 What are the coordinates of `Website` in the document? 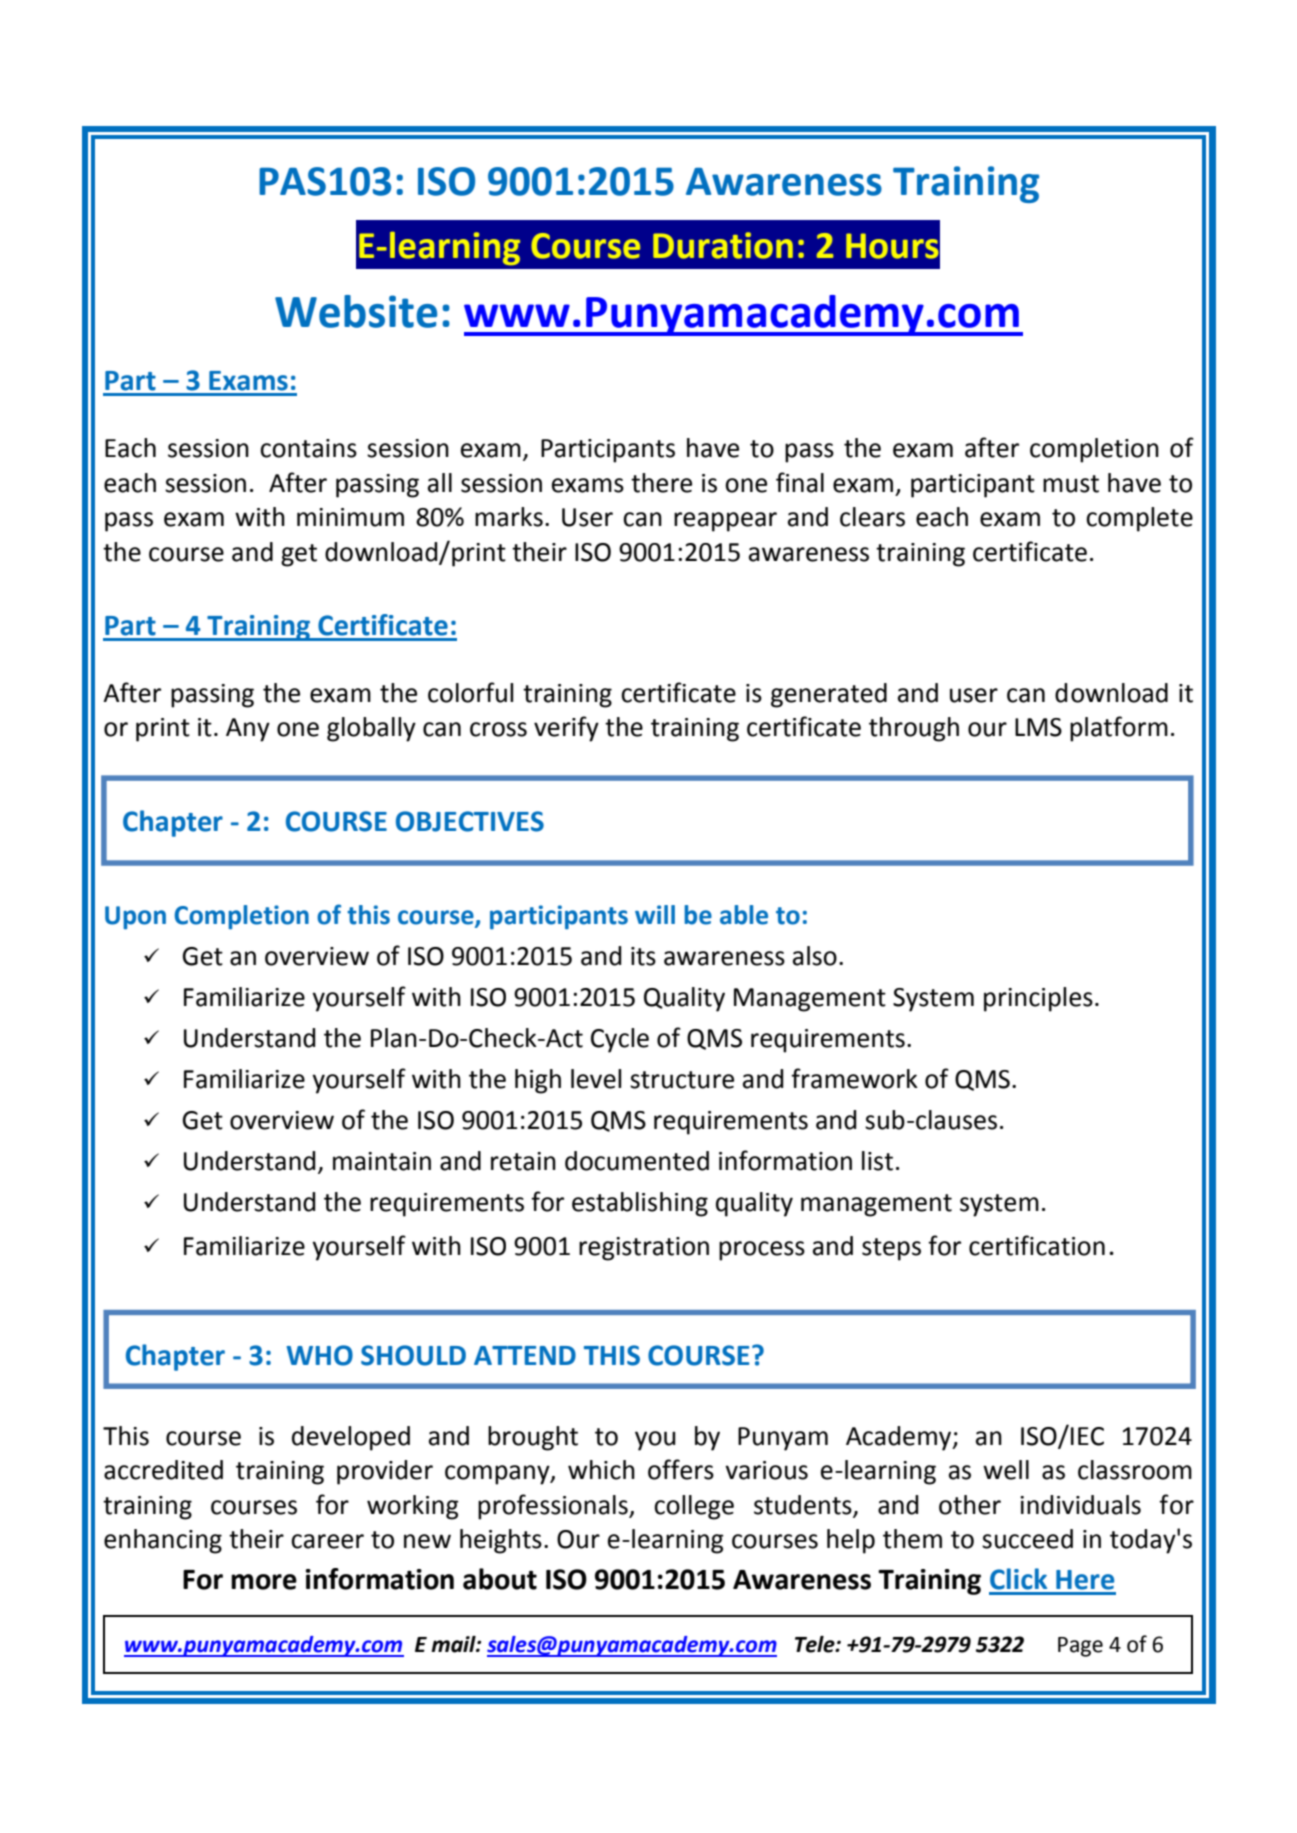 It's located at (356, 311).
